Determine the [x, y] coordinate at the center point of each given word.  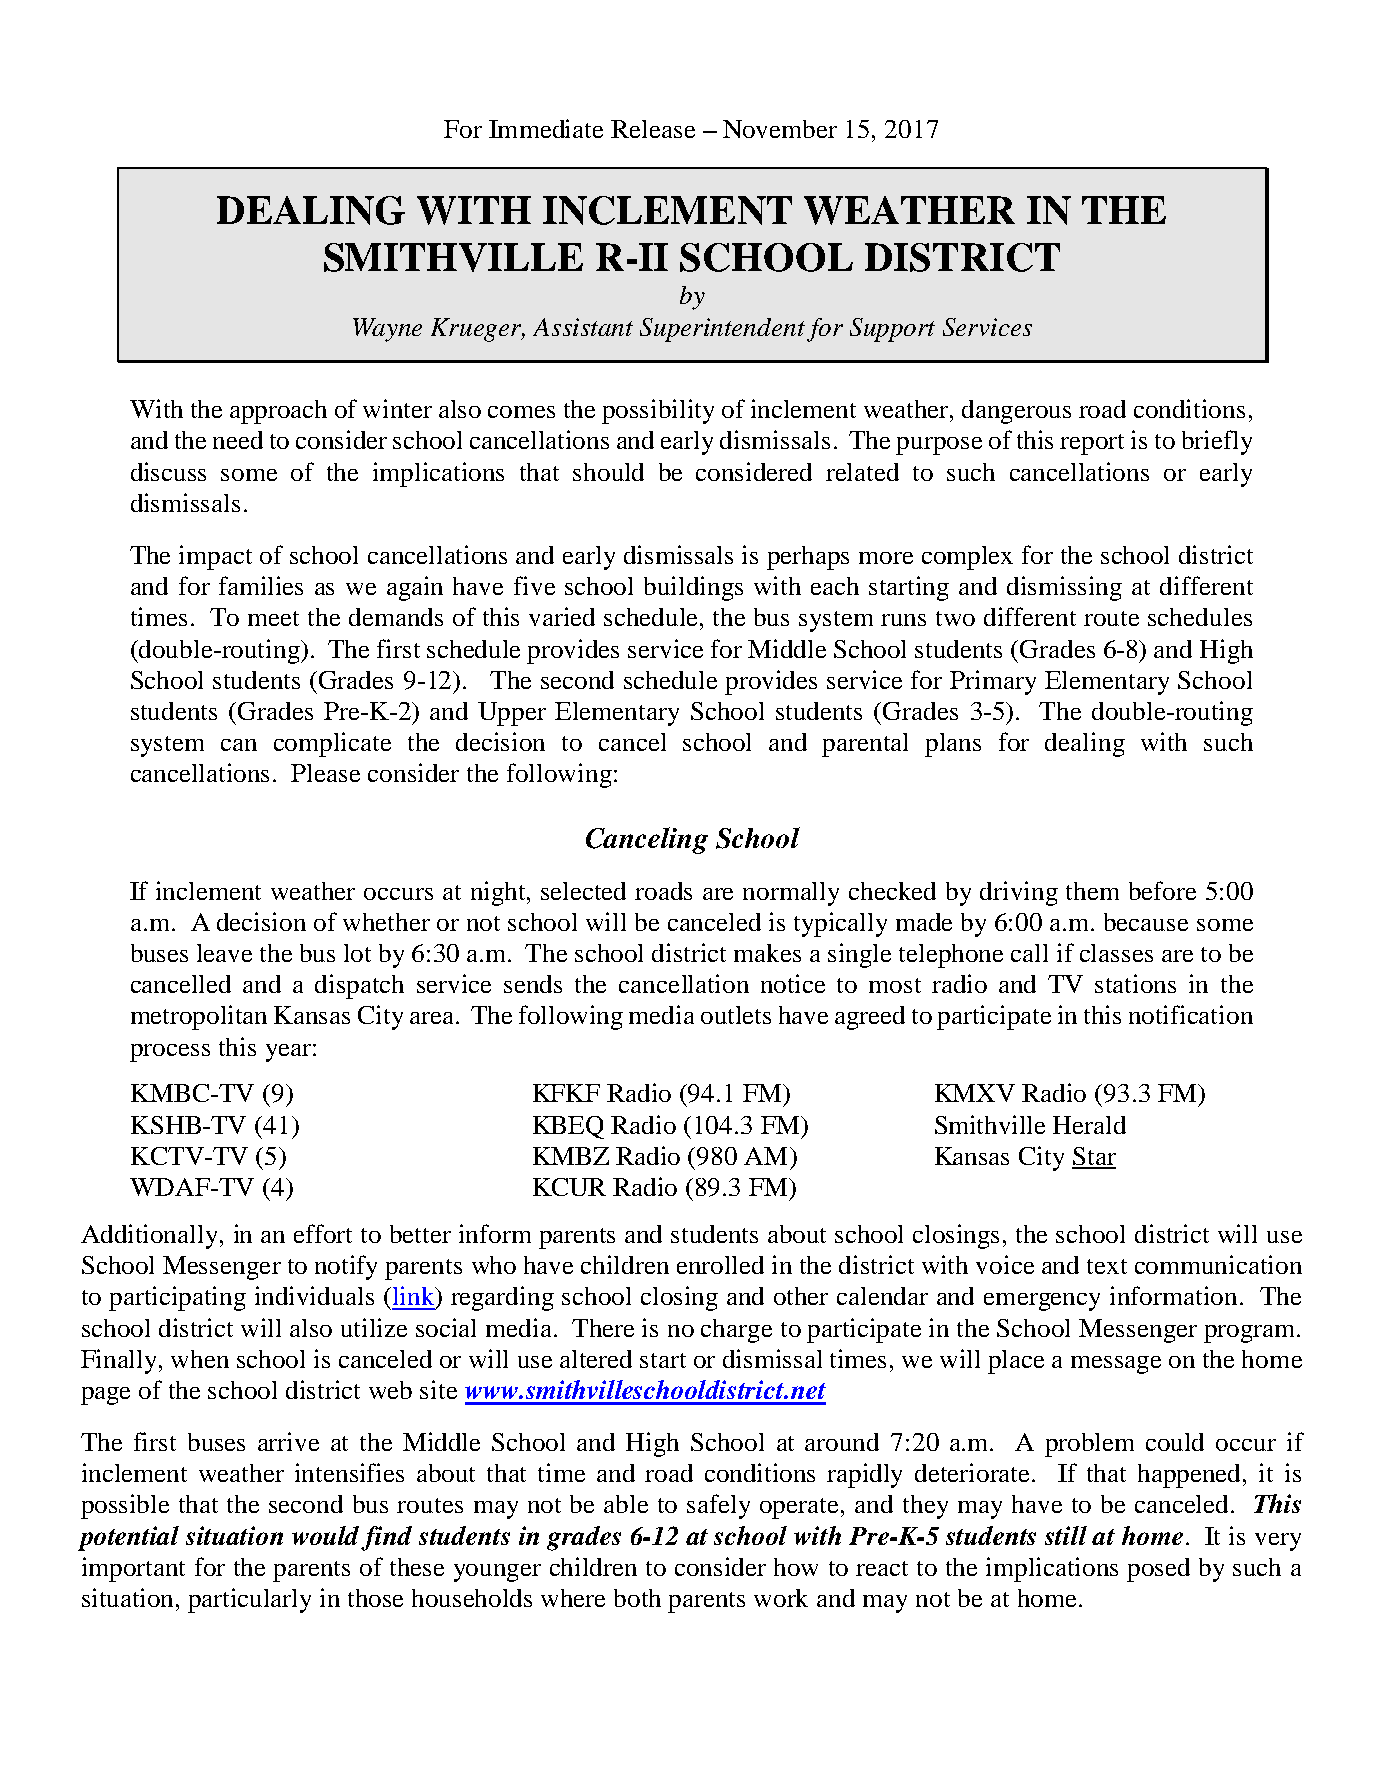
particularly [249, 1600]
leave [224, 953]
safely [718, 1506]
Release [653, 129]
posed [1158, 1570]
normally [791, 894]
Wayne [387, 330]
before [1162, 890]
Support [892, 330]
